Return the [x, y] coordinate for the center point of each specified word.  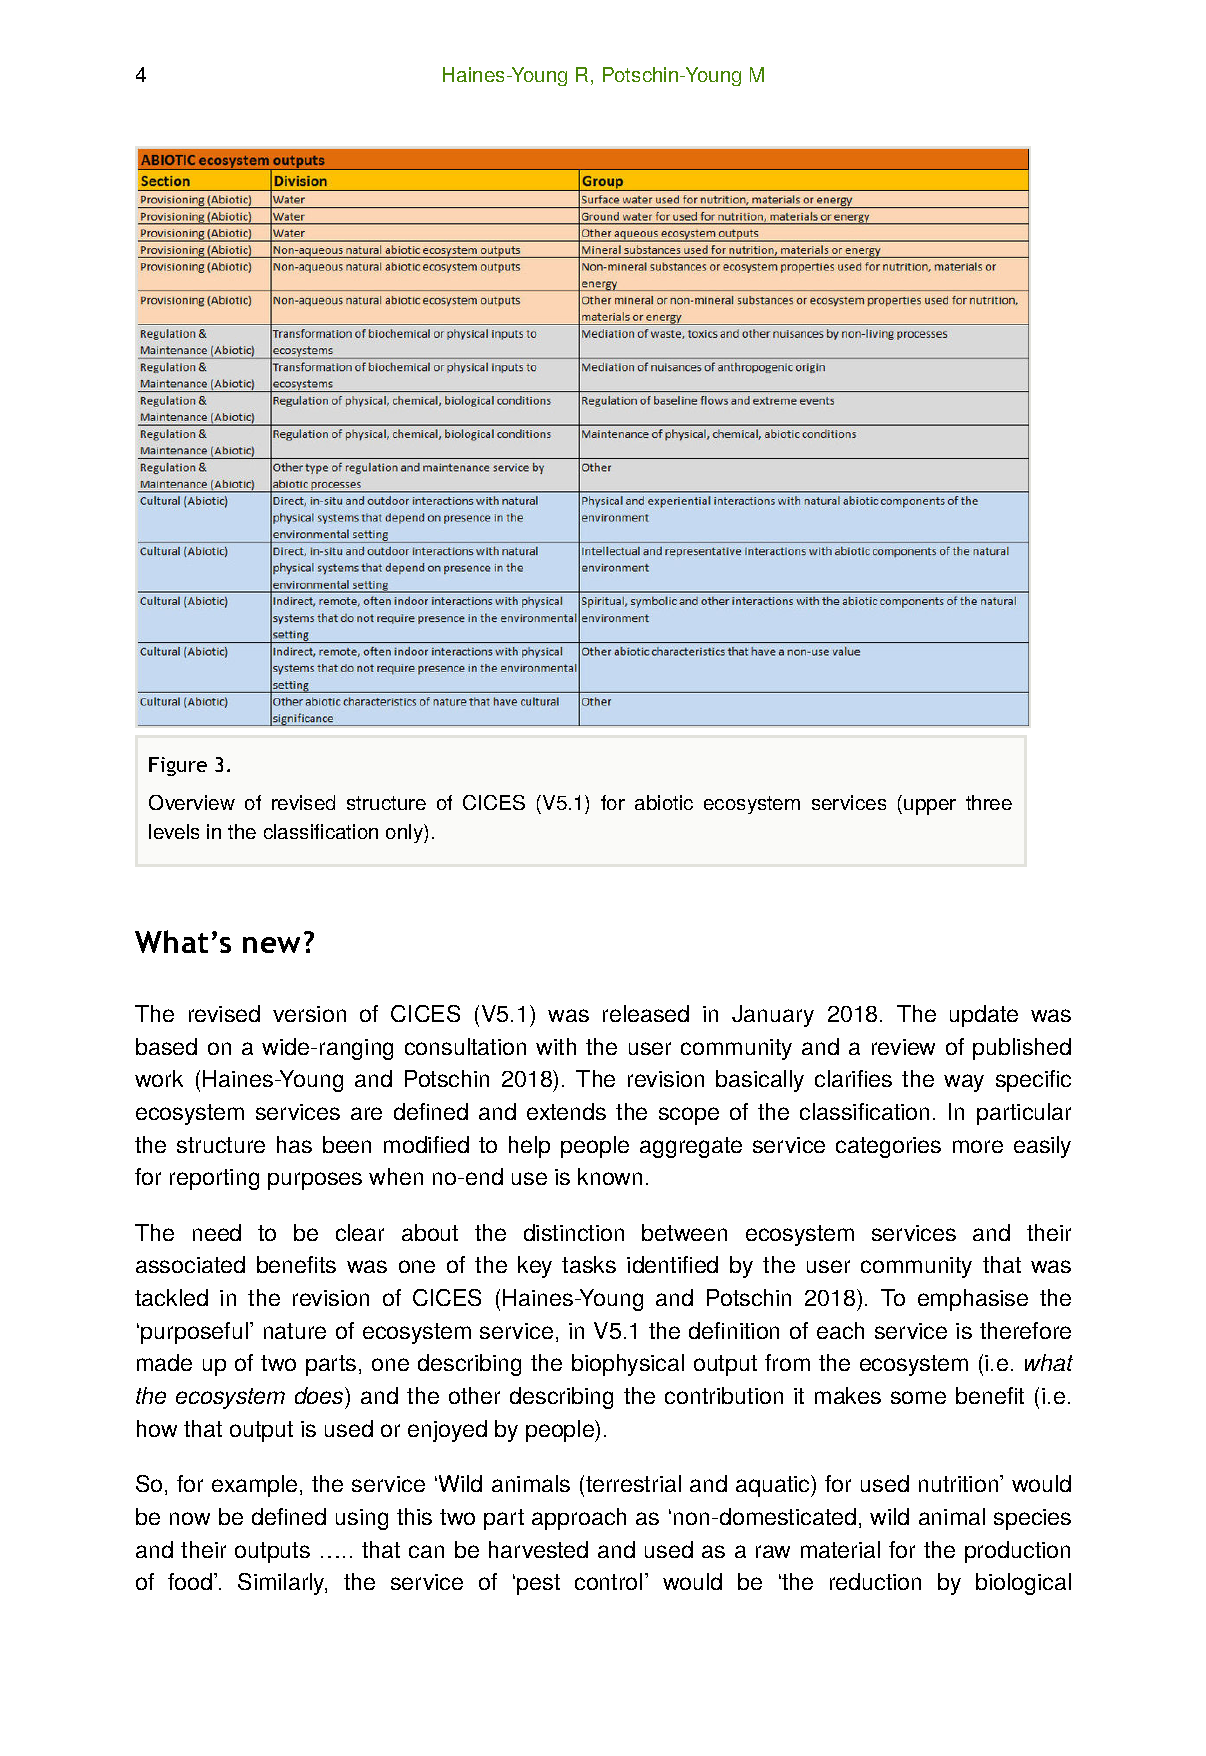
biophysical [628, 1365]
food [191, 1581]
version [309, 1014]
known [610, 1176]
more [978, 1146]
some [918, 1397]
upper [930, 807]
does [320, 1395]
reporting [214, 1179]
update [984, 1016]
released [646, 1013]
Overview [192, 802]
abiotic [664, 802]
